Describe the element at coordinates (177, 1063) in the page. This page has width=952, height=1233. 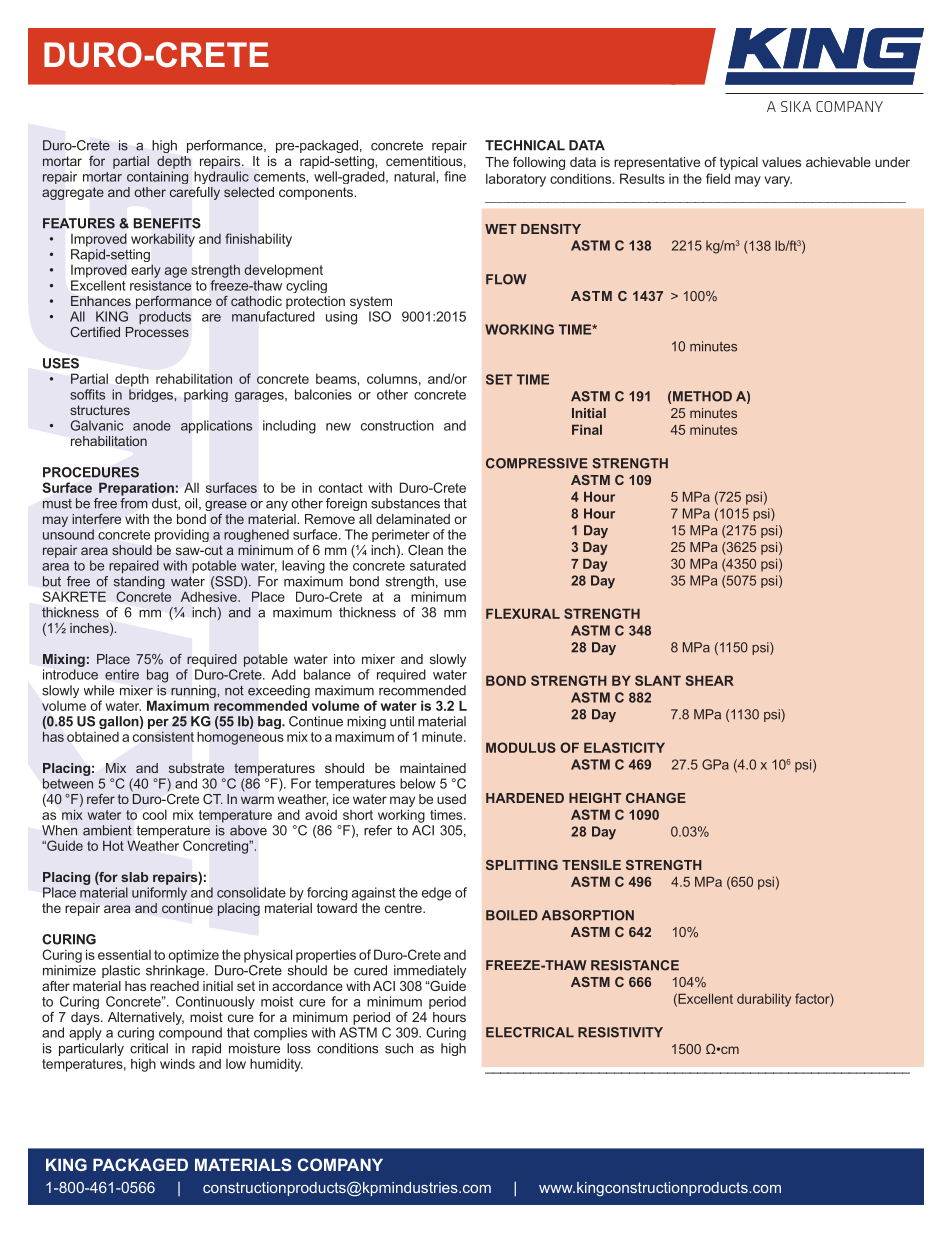
I see `winds` at that location.
